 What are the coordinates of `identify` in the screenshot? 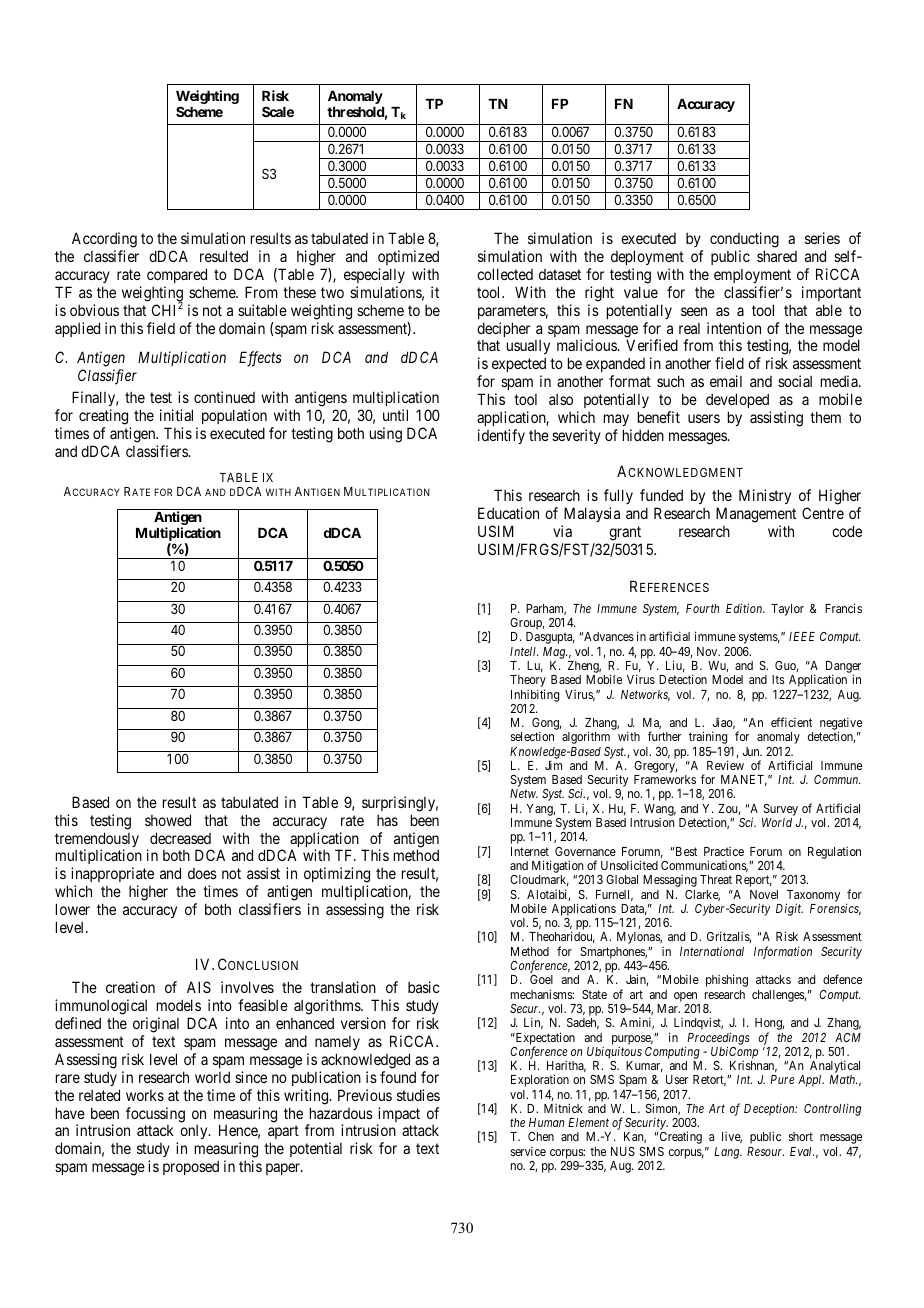 It's located at (501, 436).
